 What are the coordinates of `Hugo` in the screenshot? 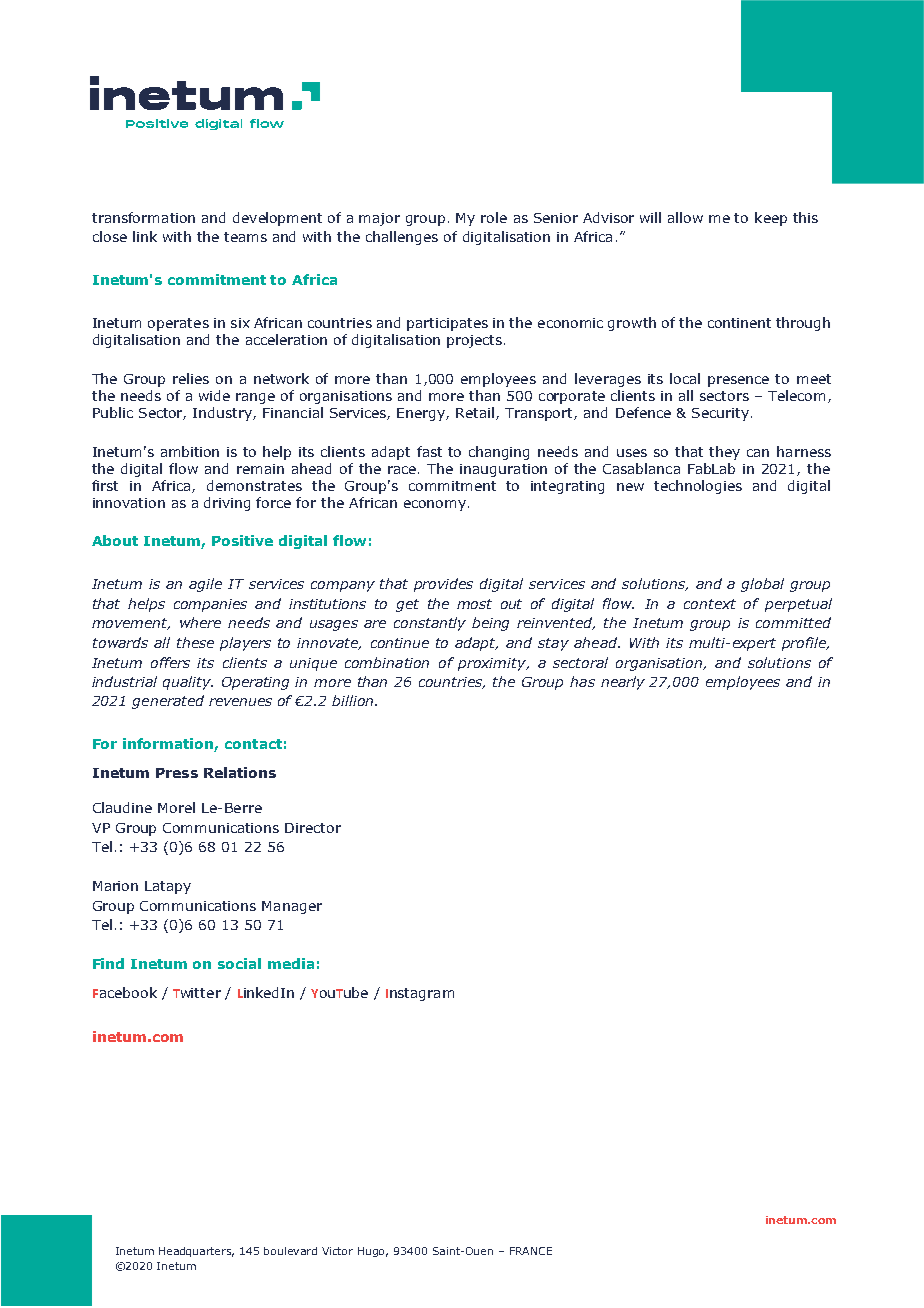 It's located at (373, 1252).
